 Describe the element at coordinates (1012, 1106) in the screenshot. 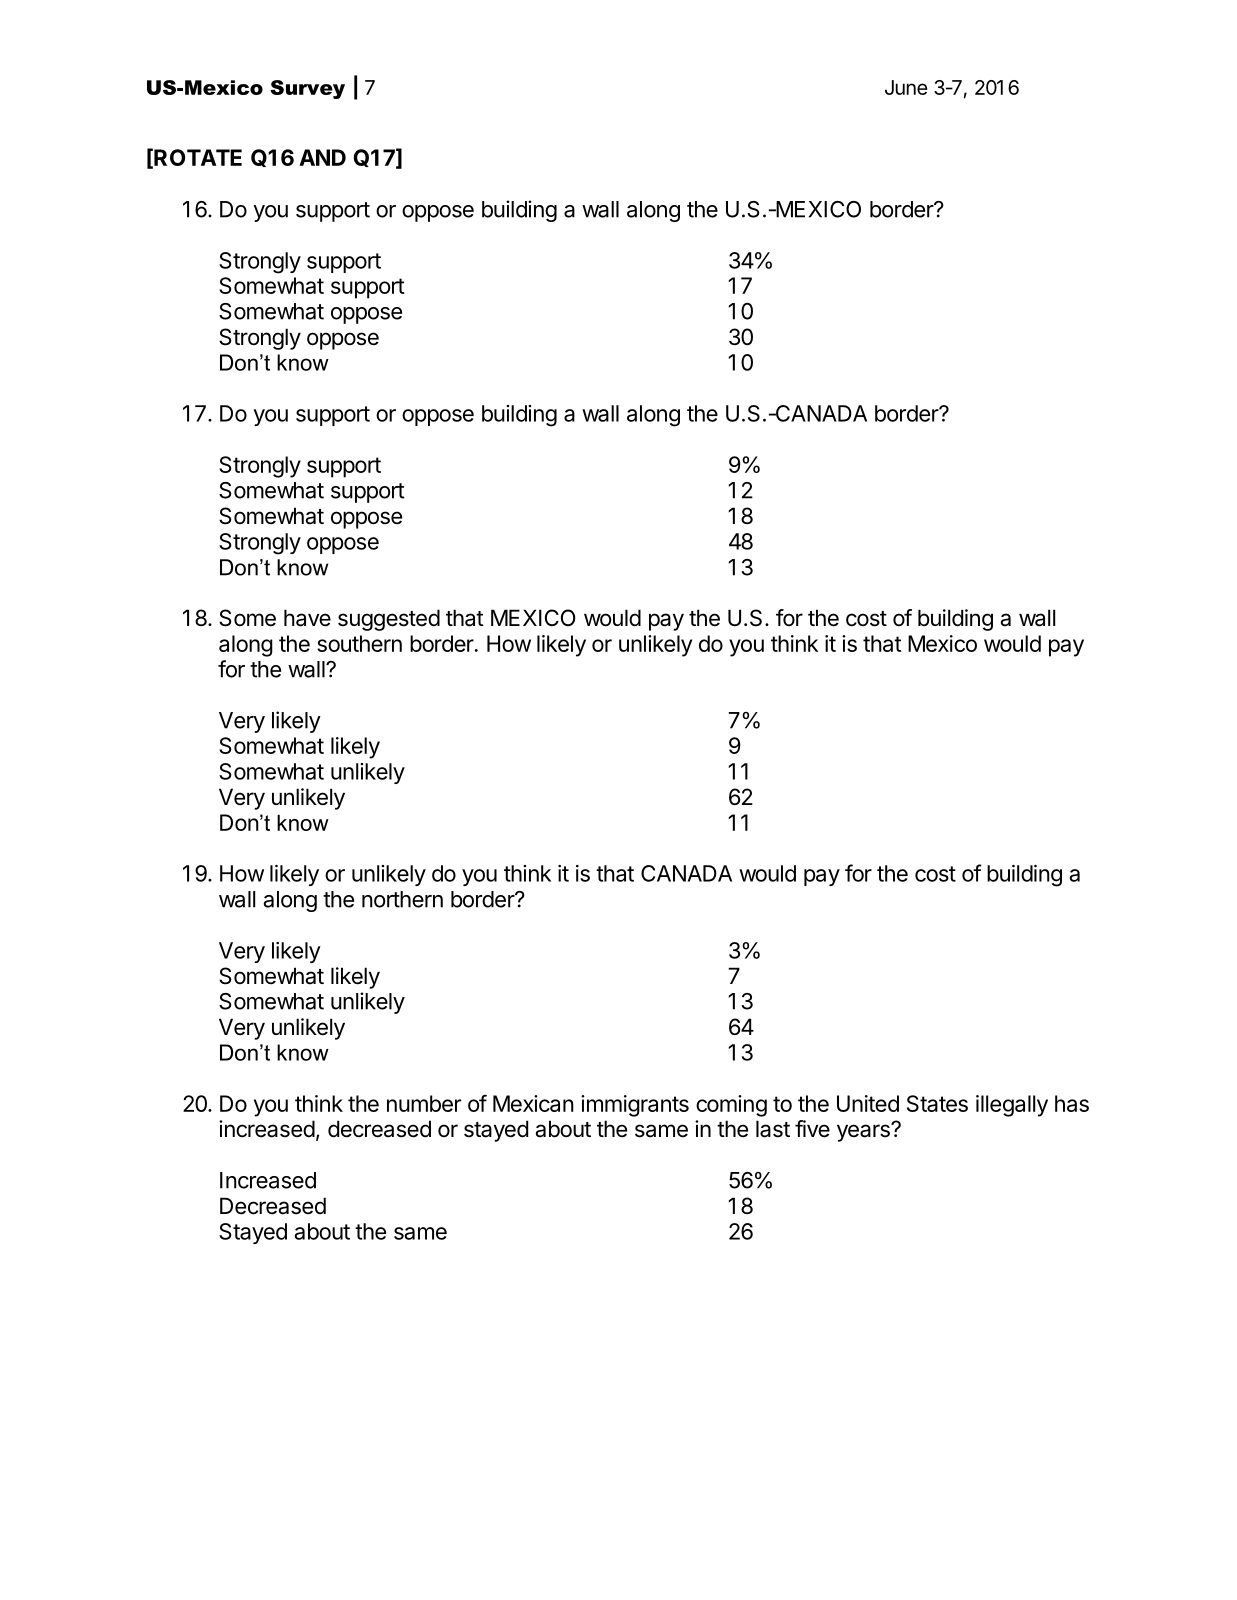

I see `illegally` at that location.
